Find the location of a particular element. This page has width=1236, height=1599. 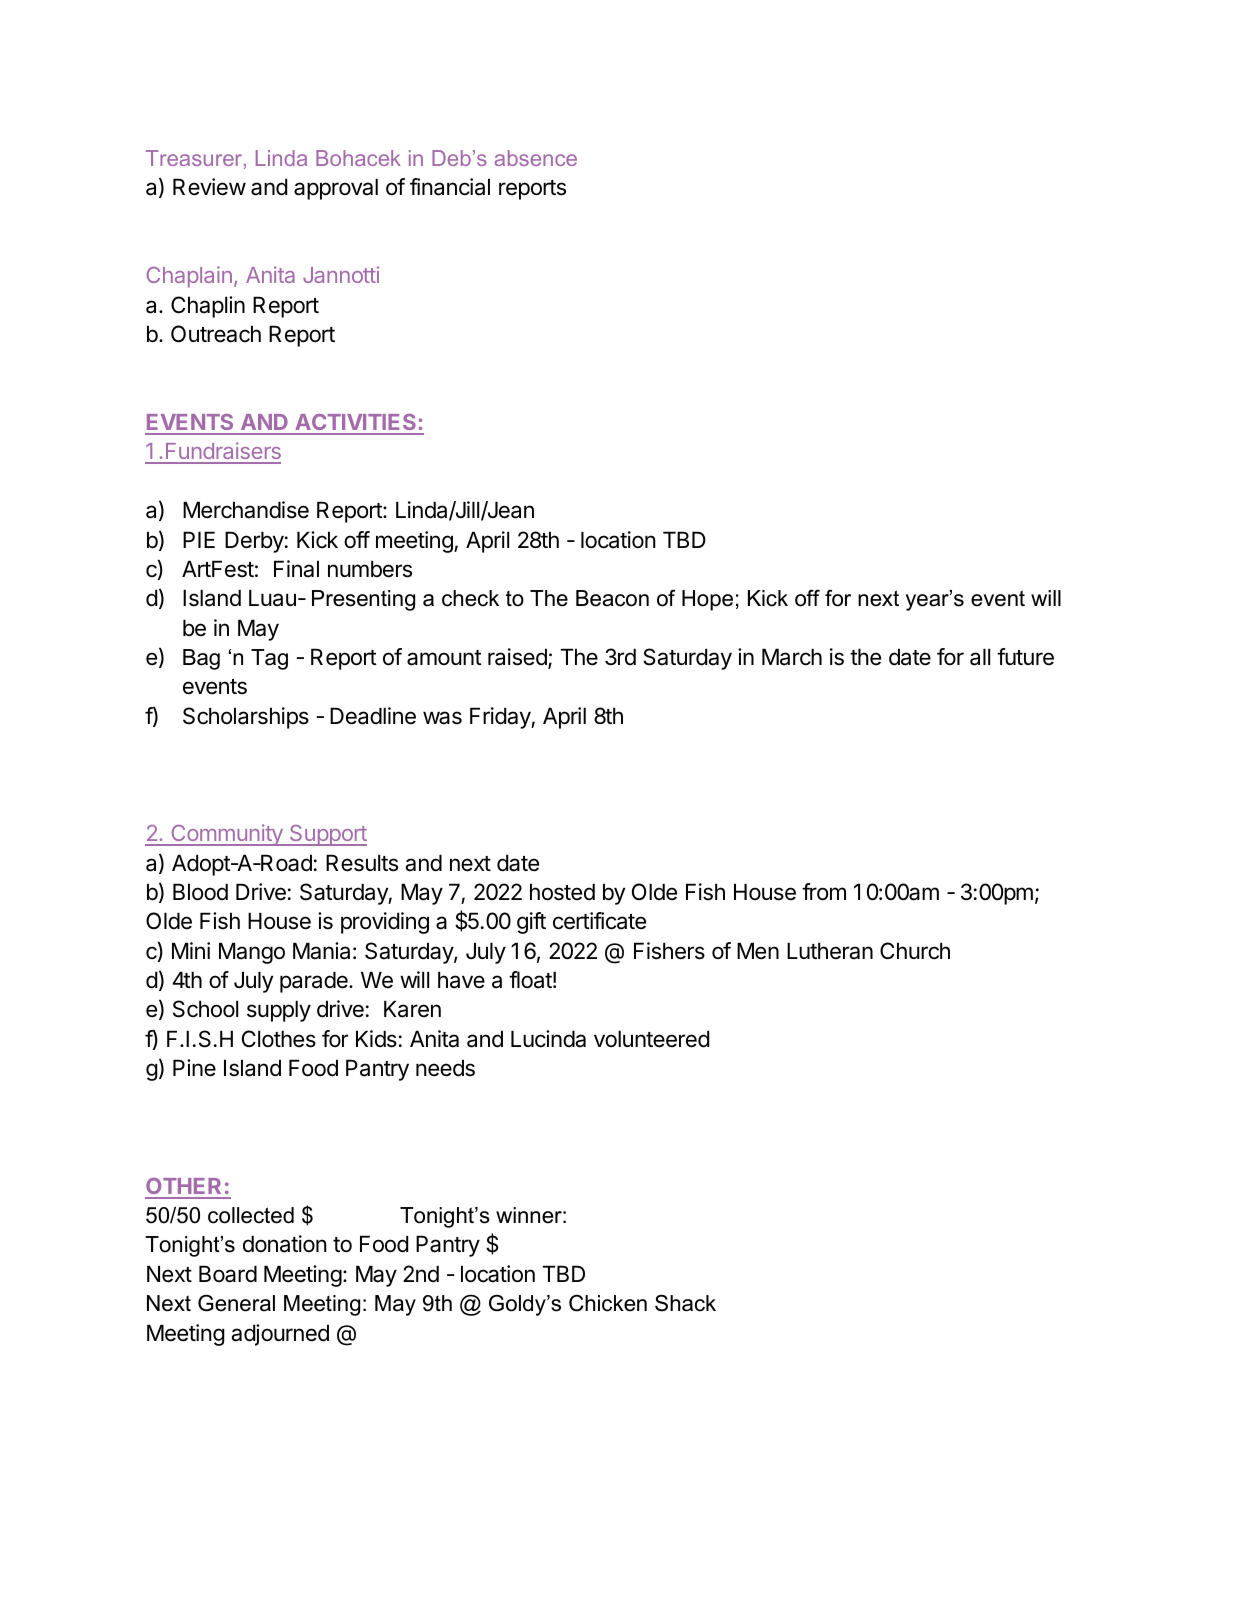

Shack is located at coordinates (685, 1303).
